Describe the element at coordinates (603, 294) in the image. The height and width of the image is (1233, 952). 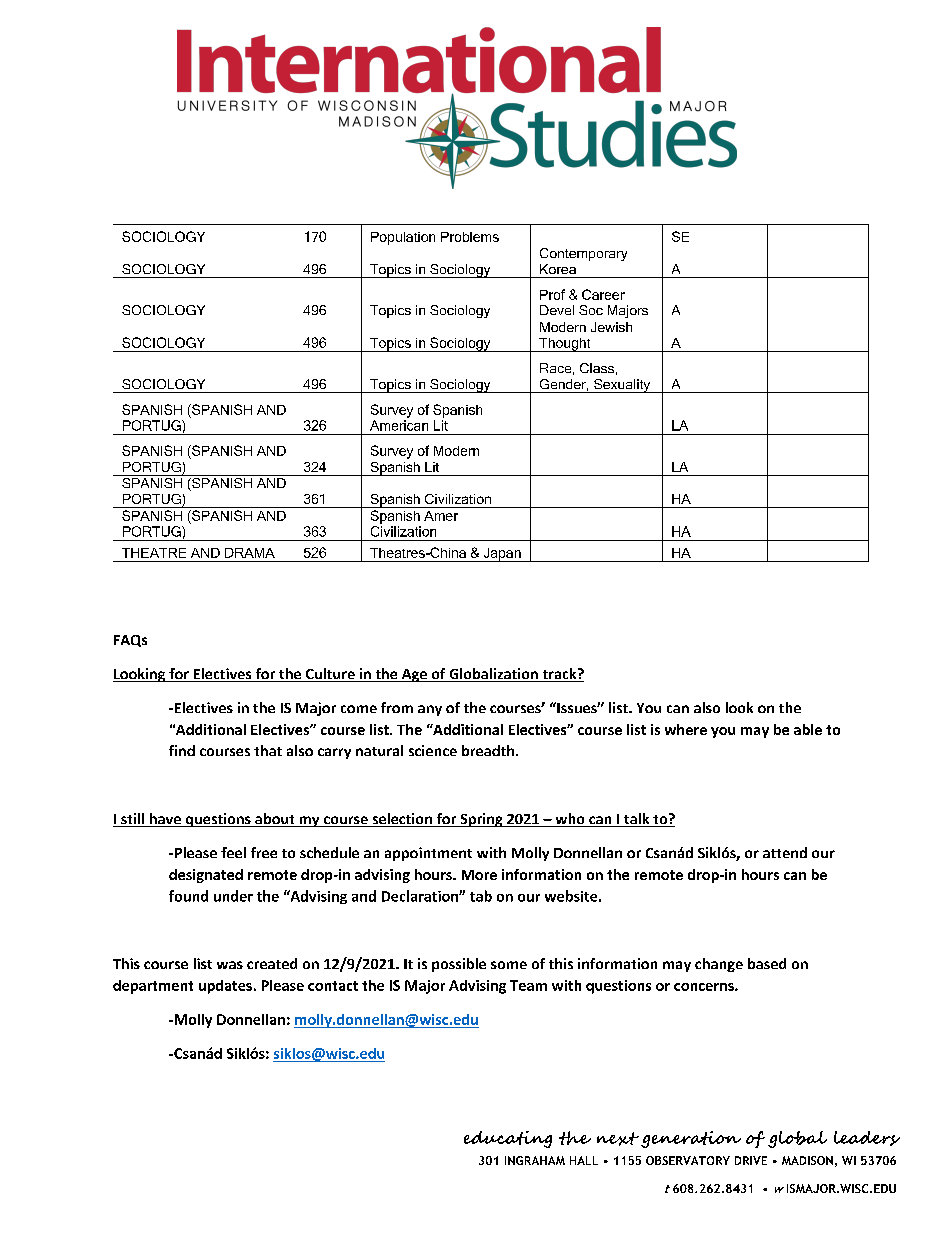
I see `Career` at that location.
